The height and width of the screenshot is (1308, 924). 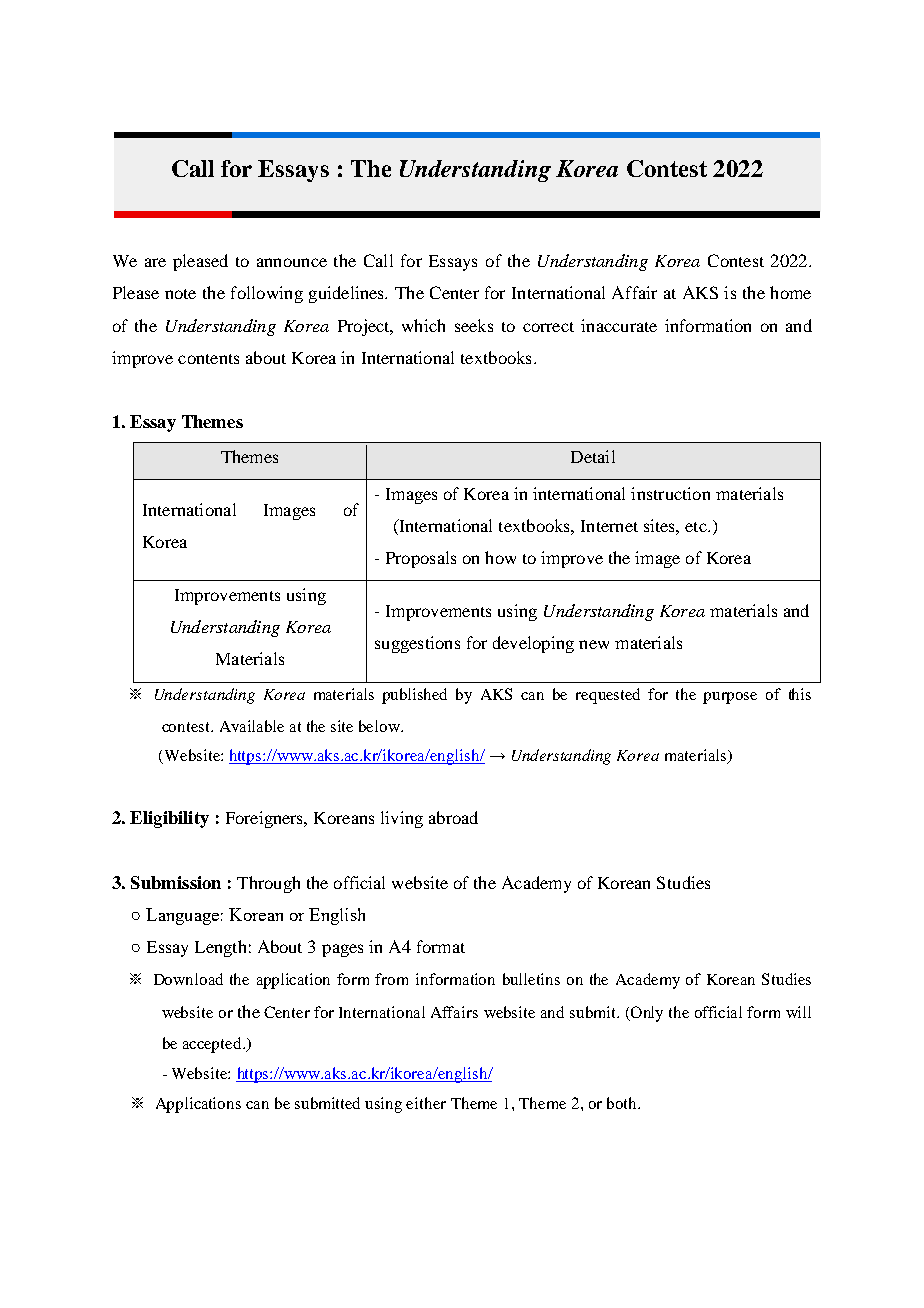 I want to click on contents, so click(x=208, y=359).
